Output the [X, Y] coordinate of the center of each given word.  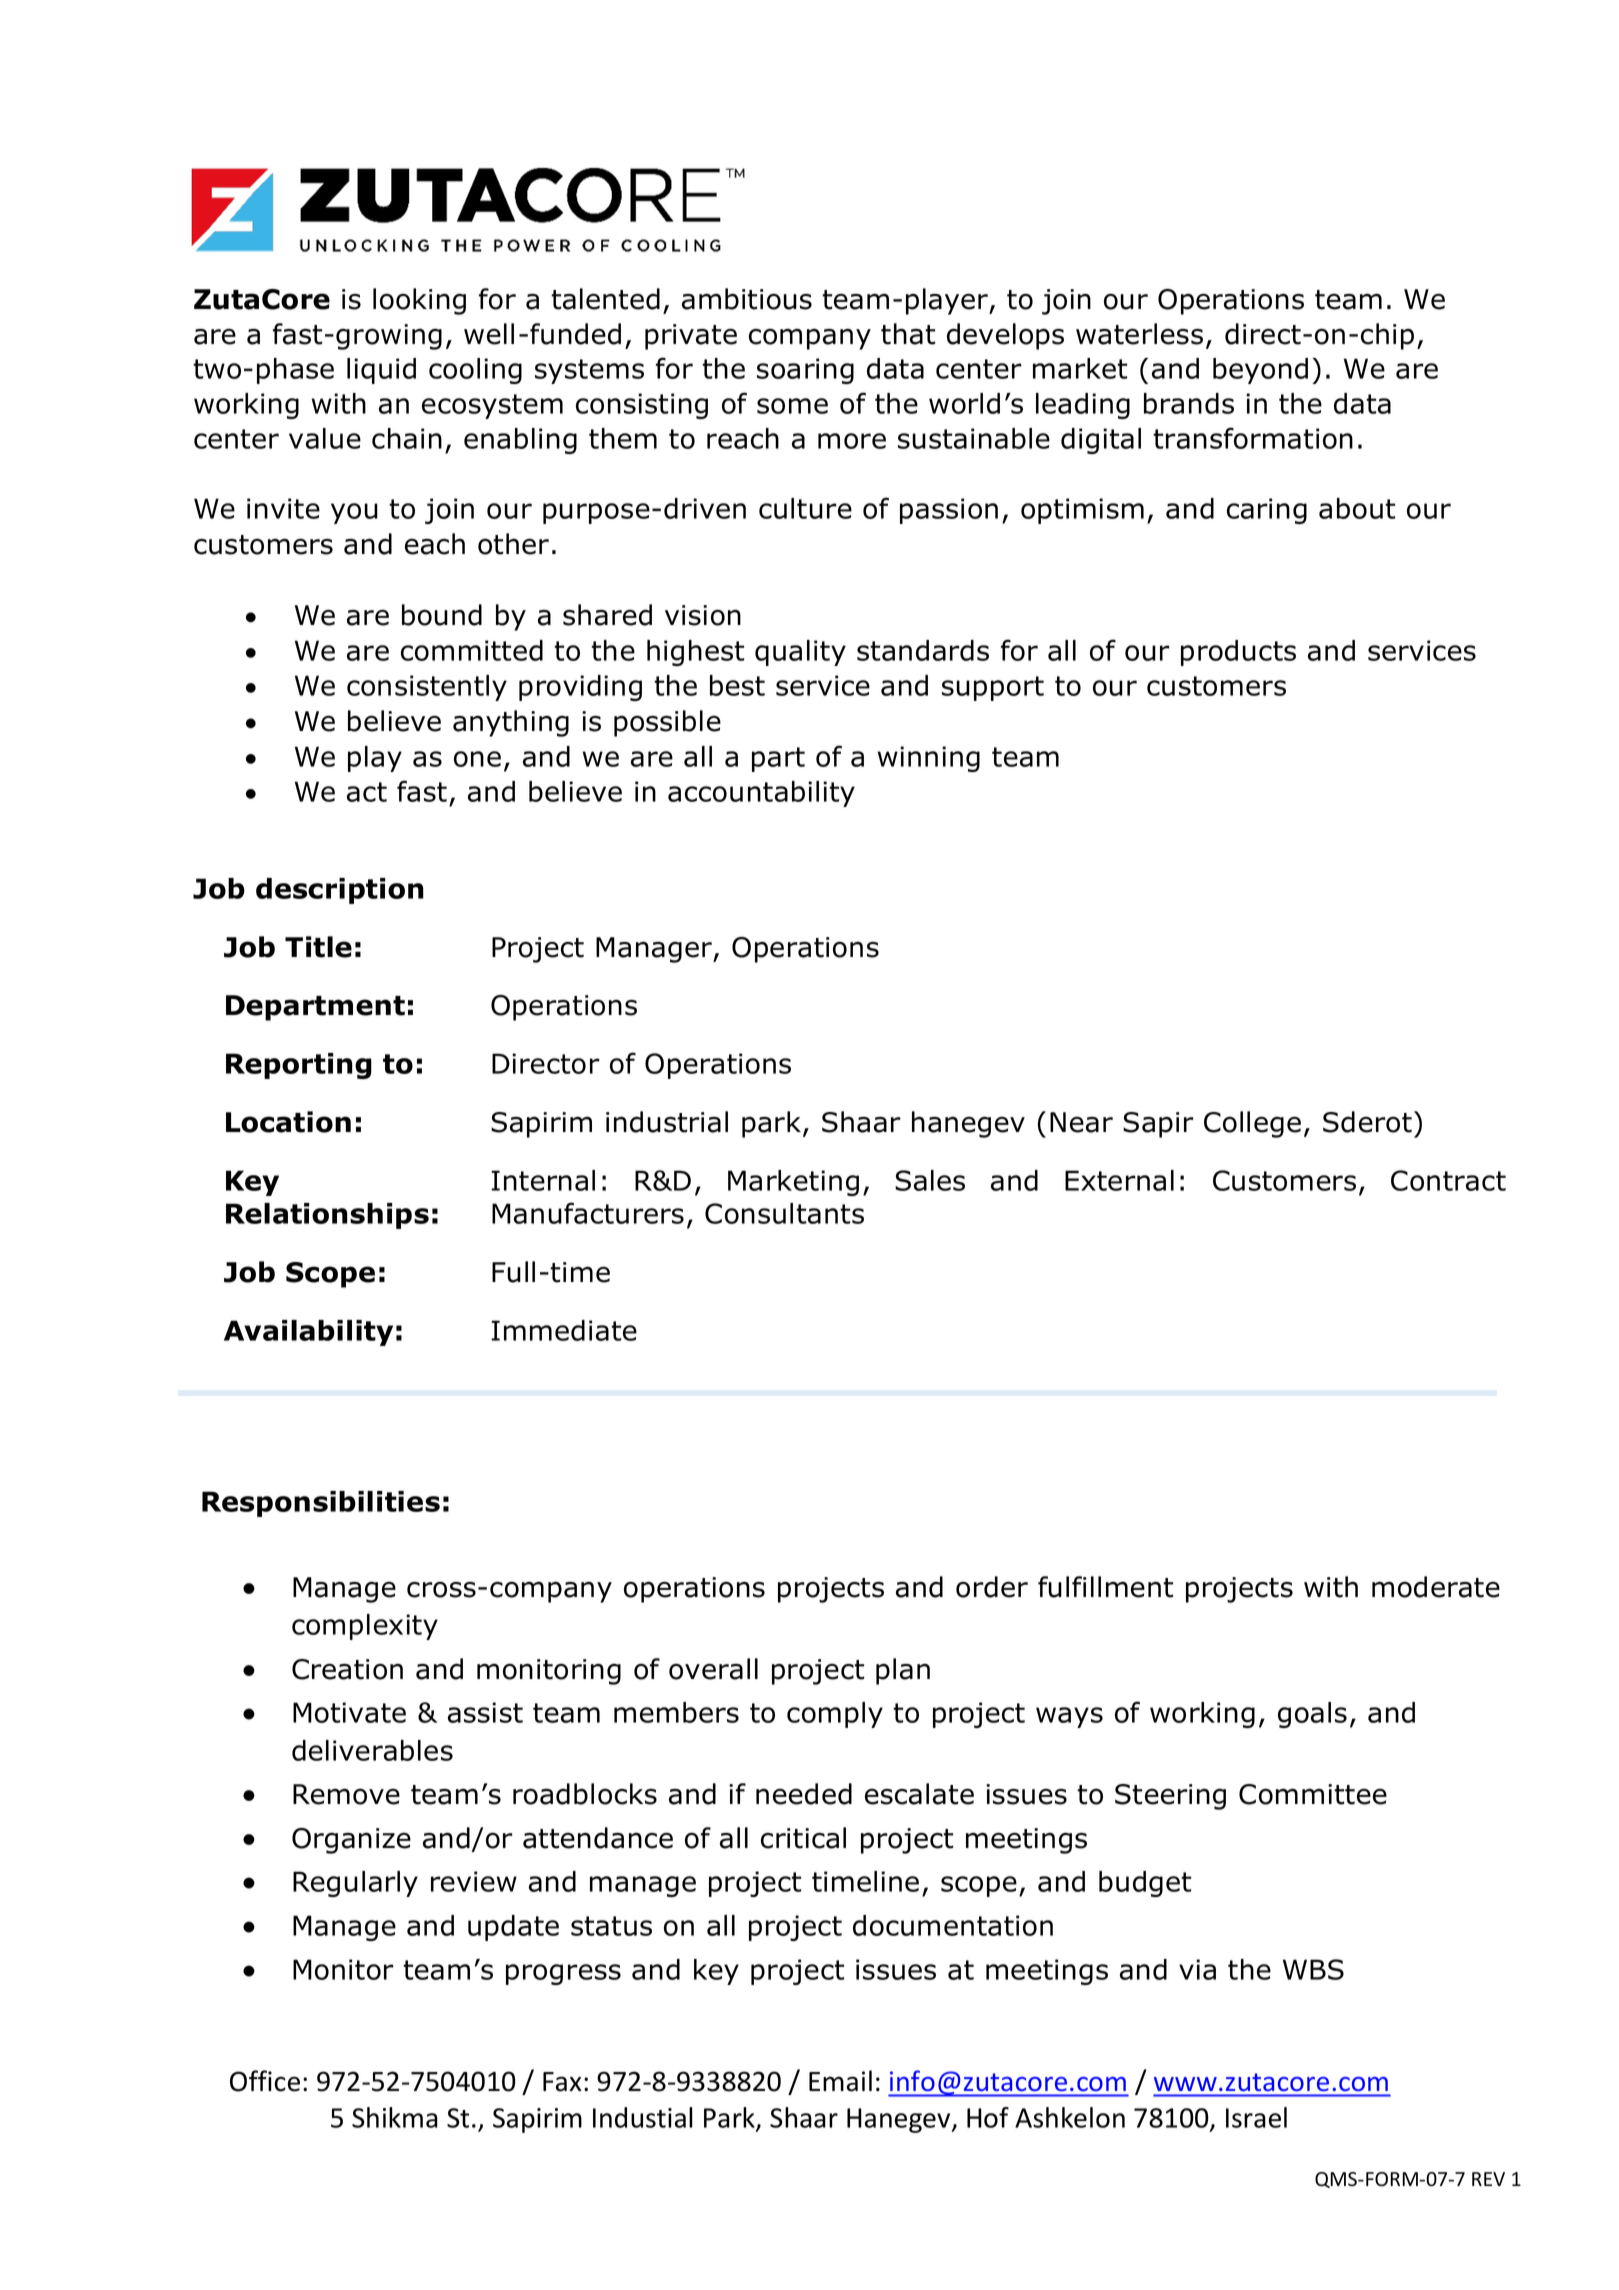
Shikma [395, 2117]
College [1252, 1124]
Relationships [327, 1216]
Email [840, 2081]
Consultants [784, 1213]
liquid [381, 371]
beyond [1260, 371]
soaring [805, 371]
